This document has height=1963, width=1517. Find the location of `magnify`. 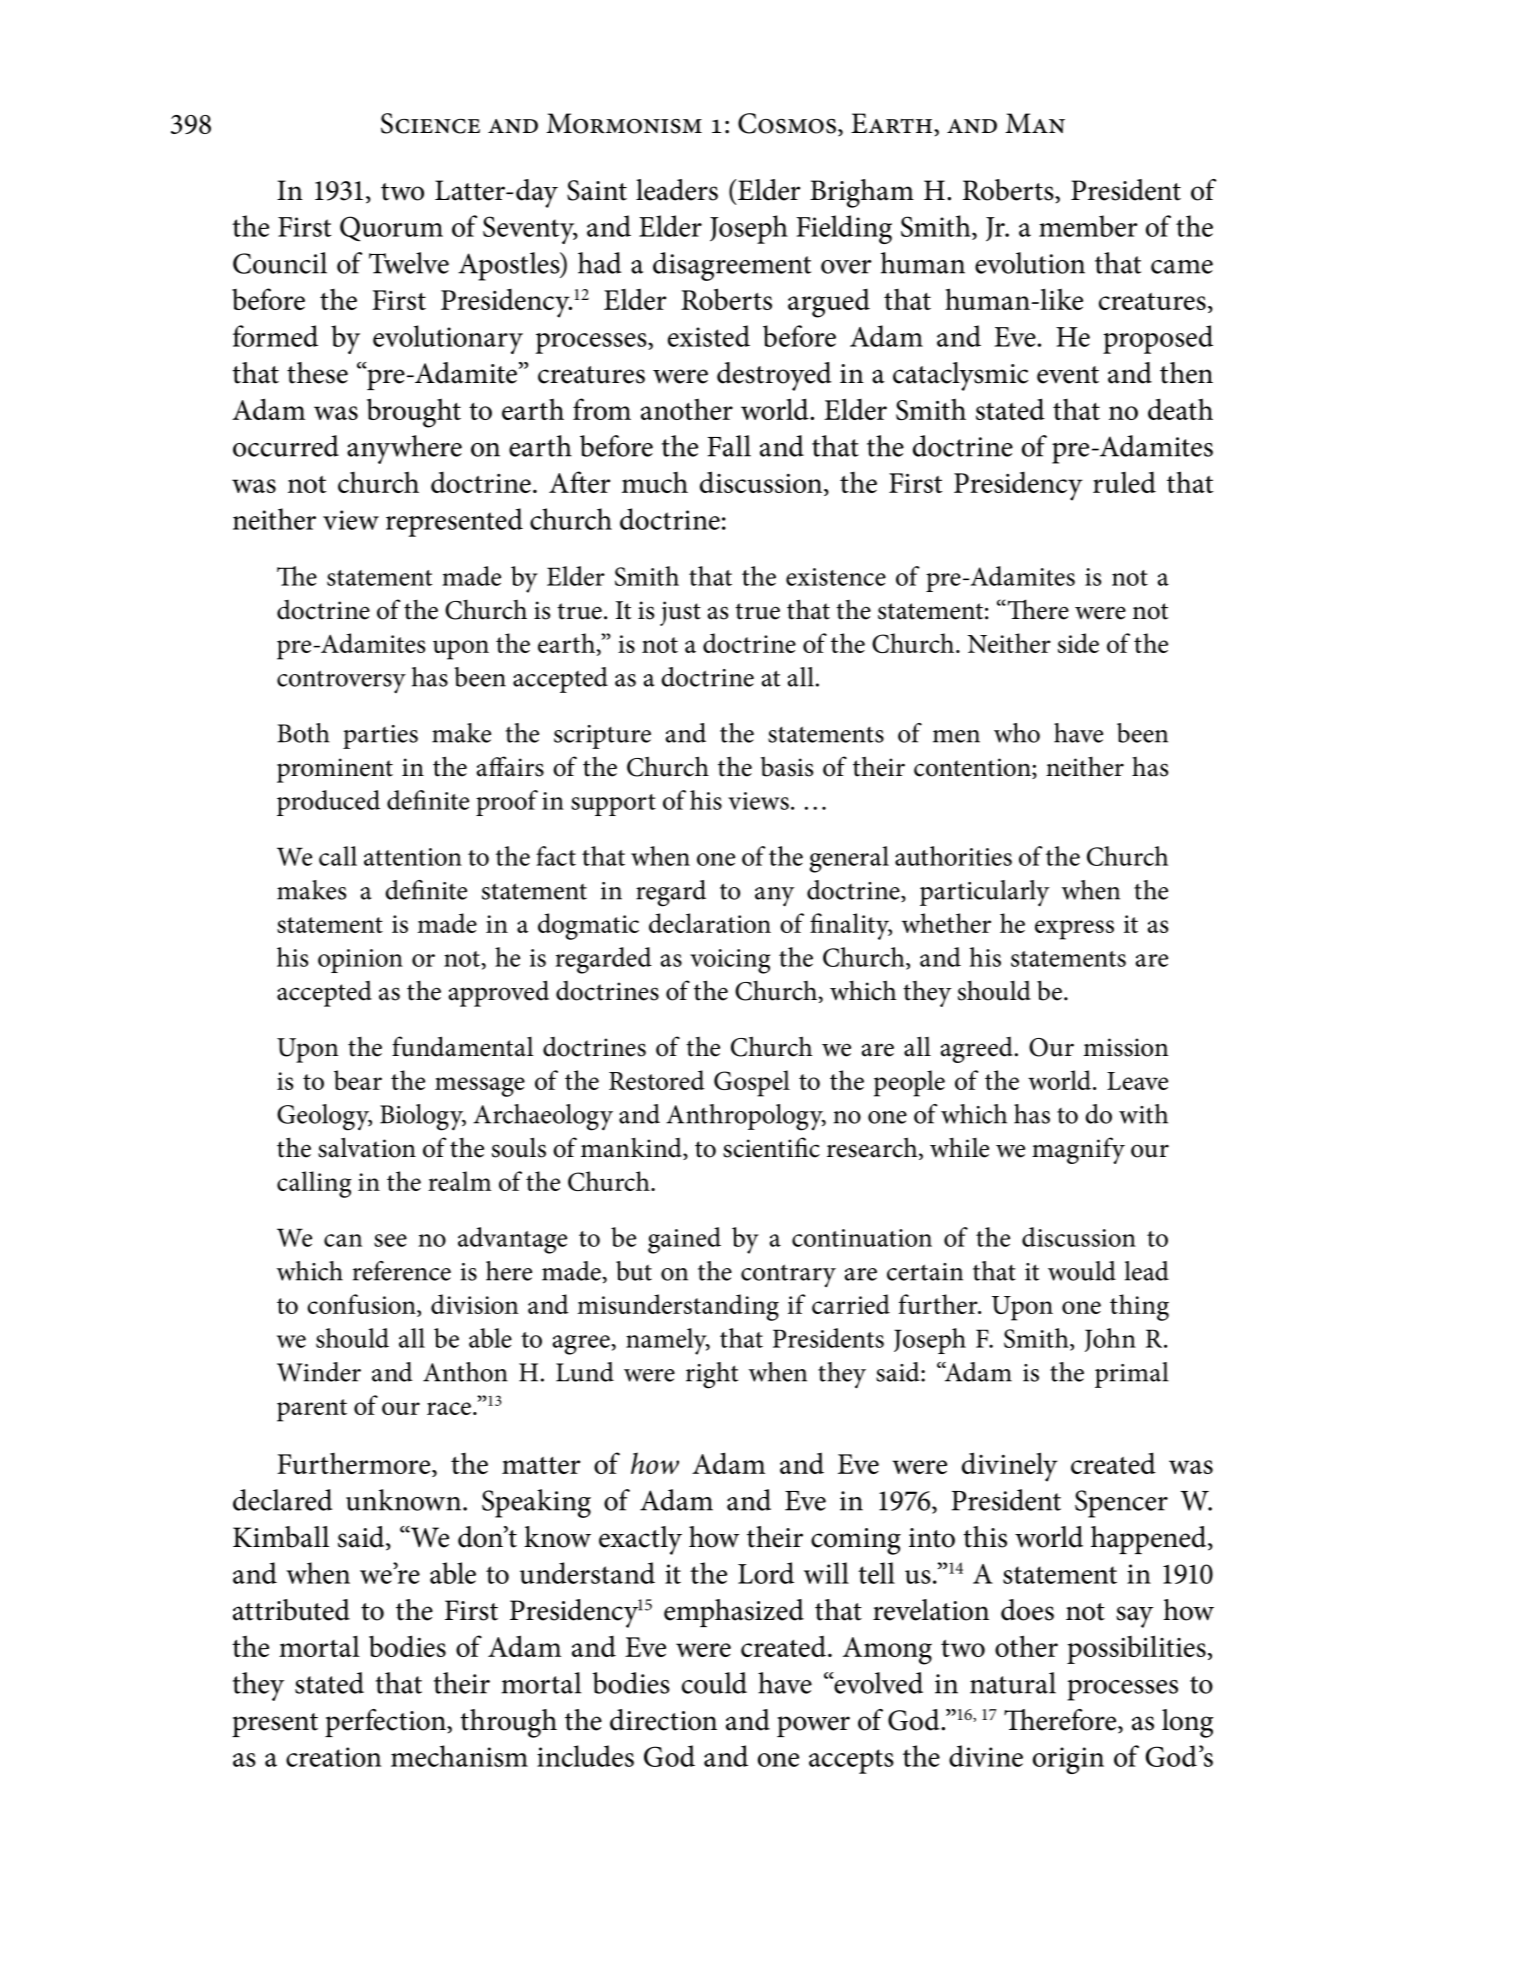

magnify is located at coordinates (1078, 1150).
